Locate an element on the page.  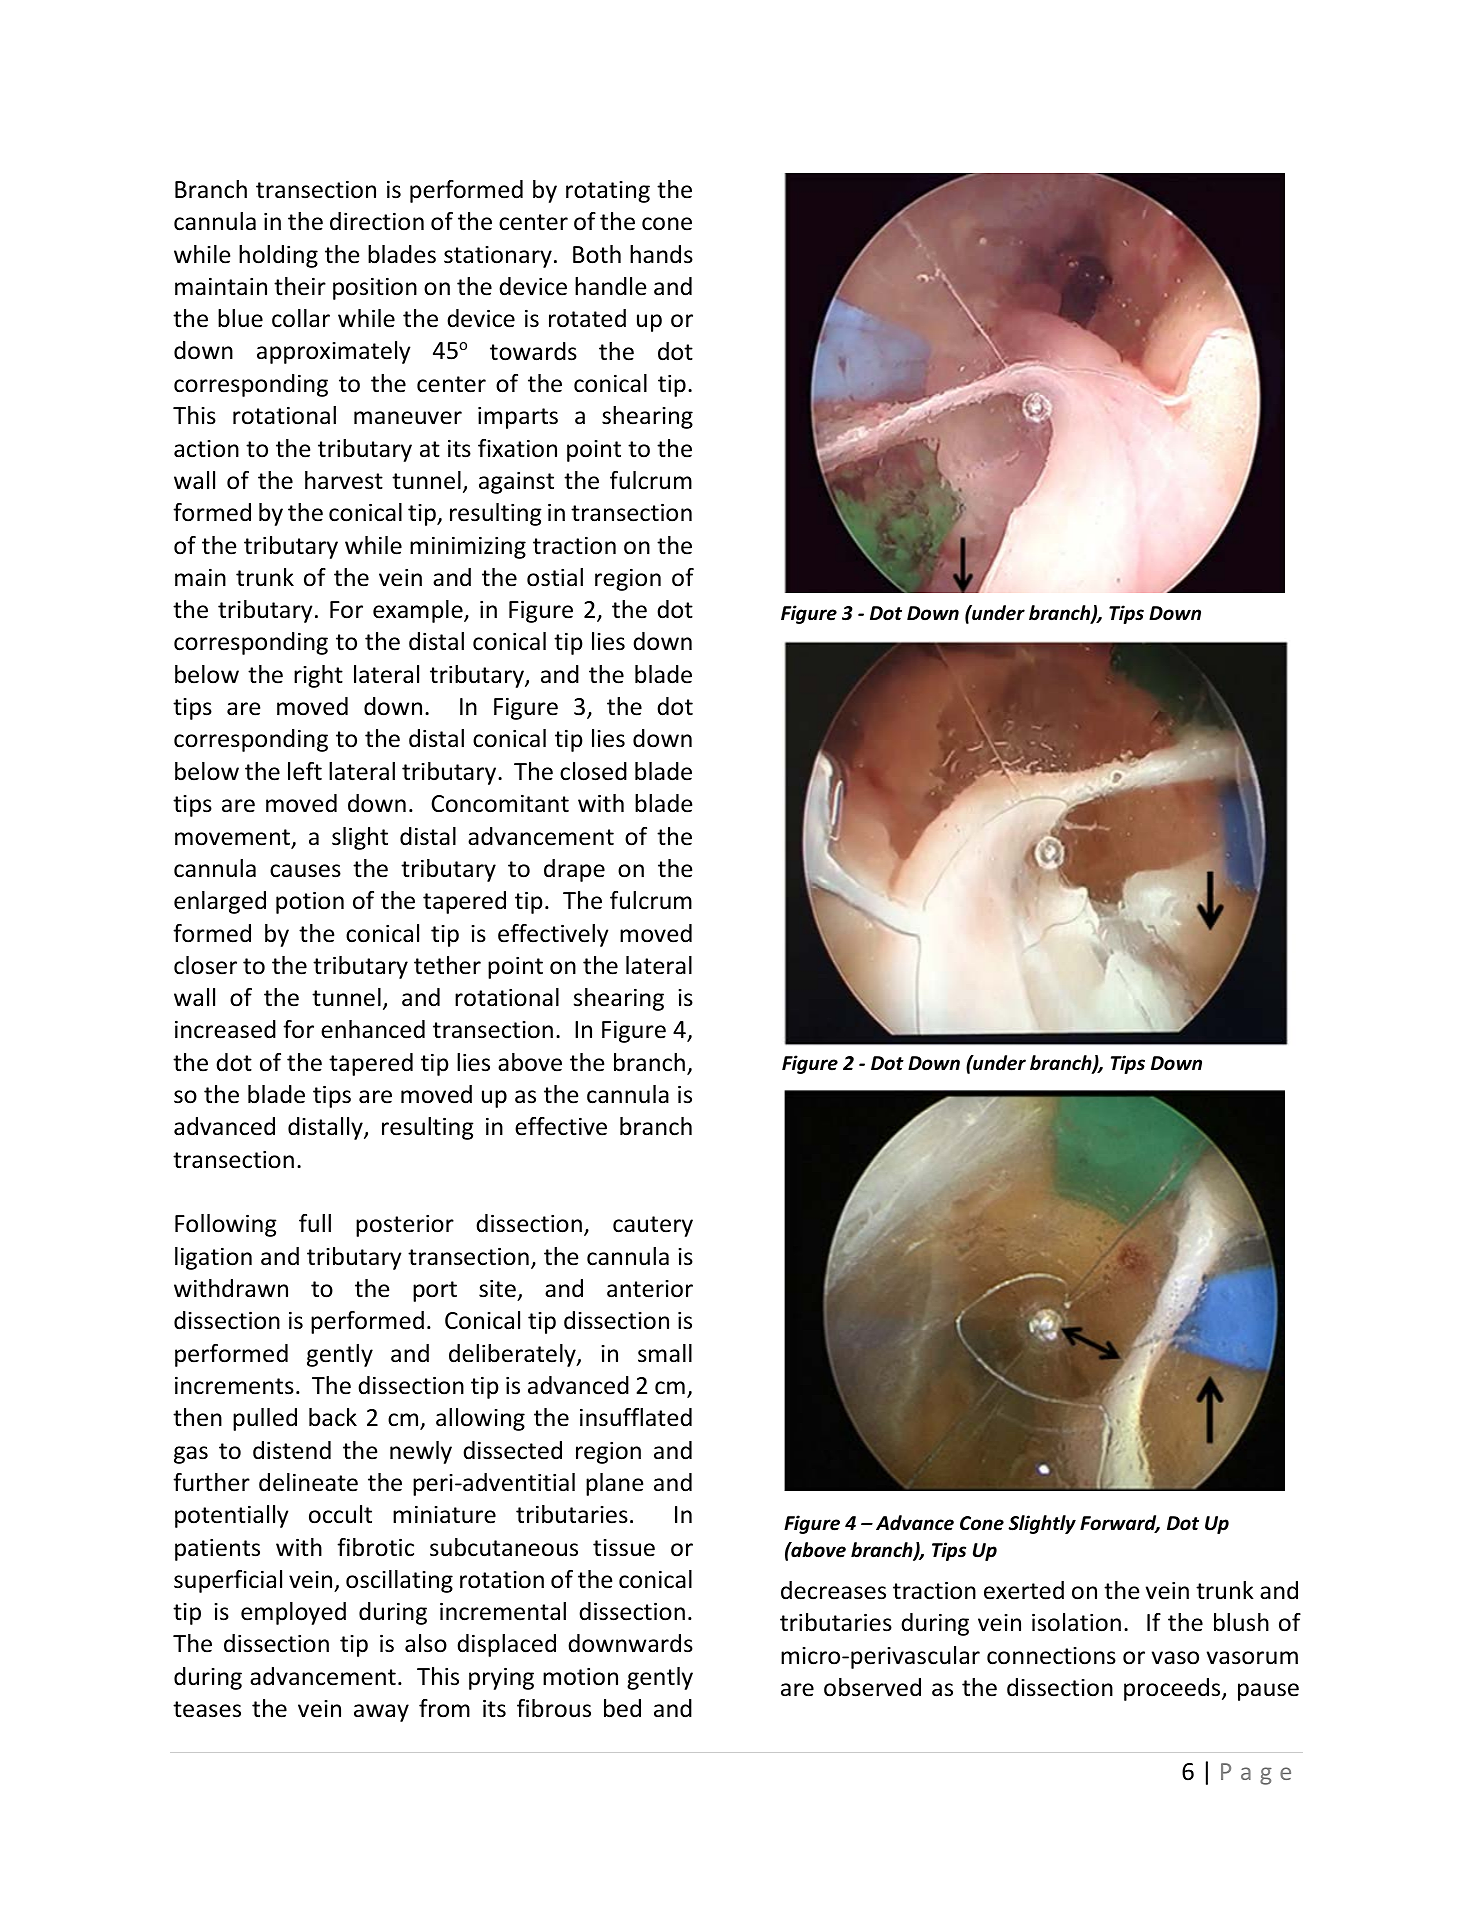
enhanced is located at coordinates (373, 1029).
